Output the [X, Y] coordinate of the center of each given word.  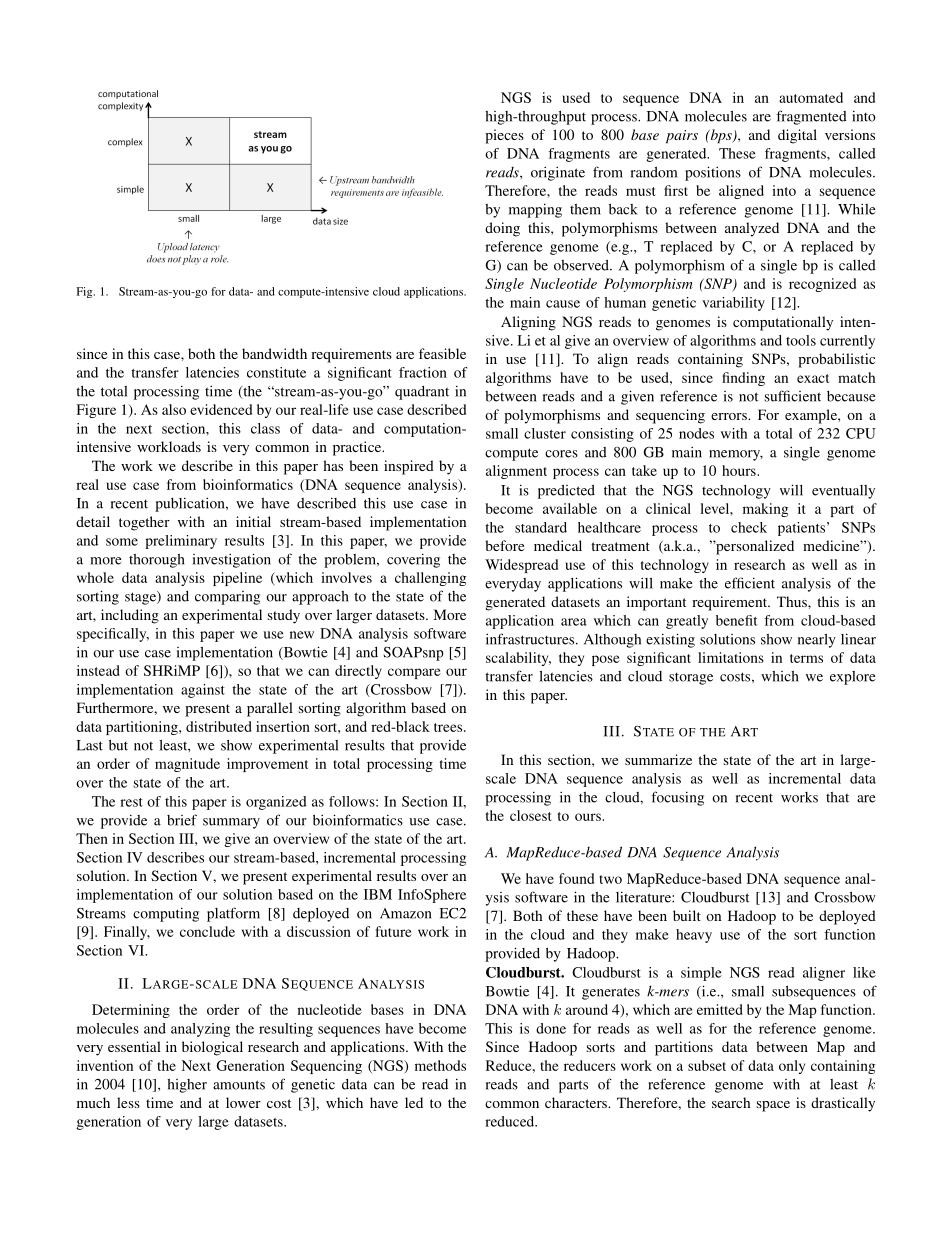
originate [558, 173]
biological [212, 1048]
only [792, 1067]
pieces [504, 136]
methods [440, 1065]
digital [797, 136]
